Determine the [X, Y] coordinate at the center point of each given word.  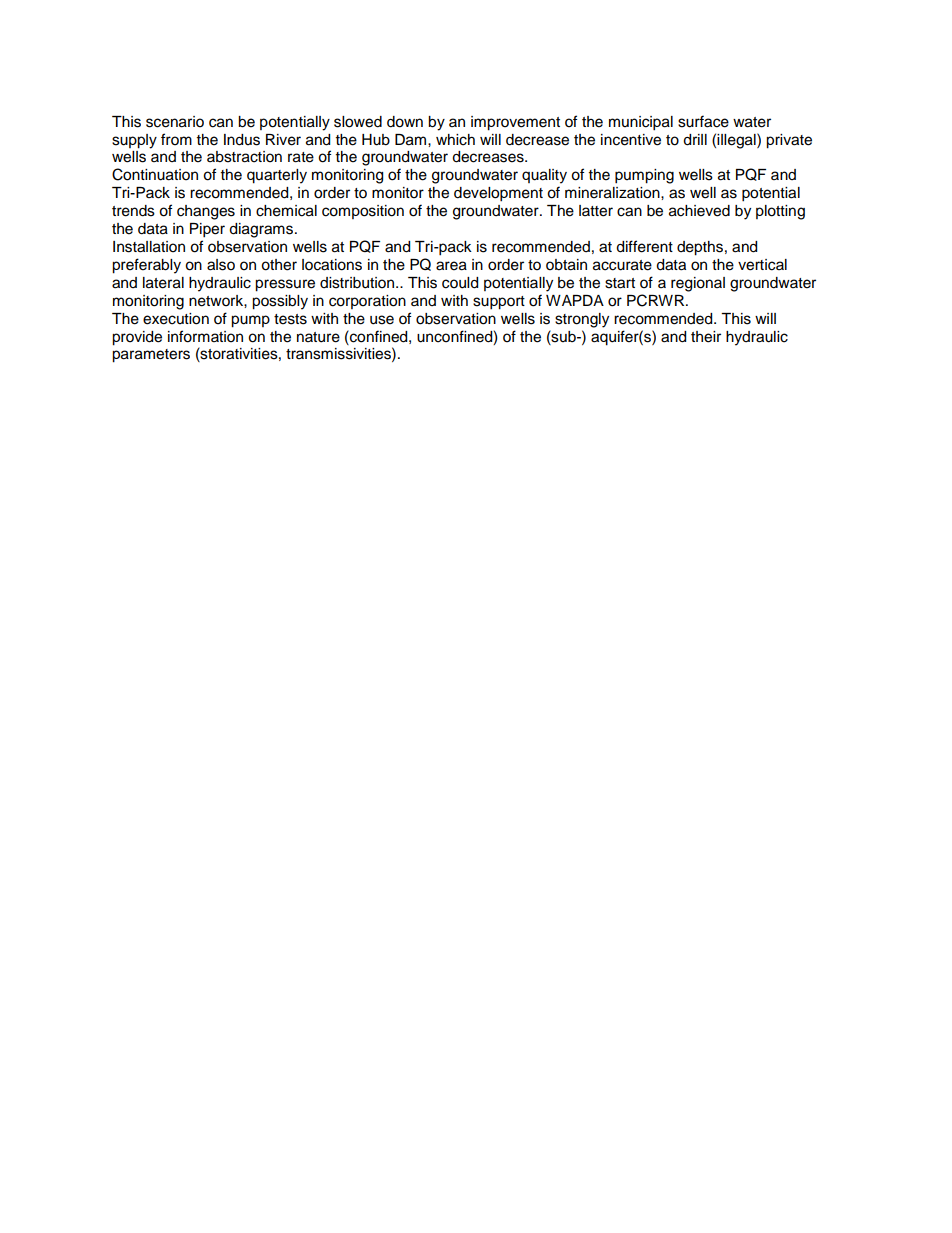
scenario [175, 122]
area [451, 266]
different [644, 246]
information [205, 336]
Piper [207, 230]
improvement [515, 123]
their [706, 337]
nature [318, 337]
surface [703, 121]
